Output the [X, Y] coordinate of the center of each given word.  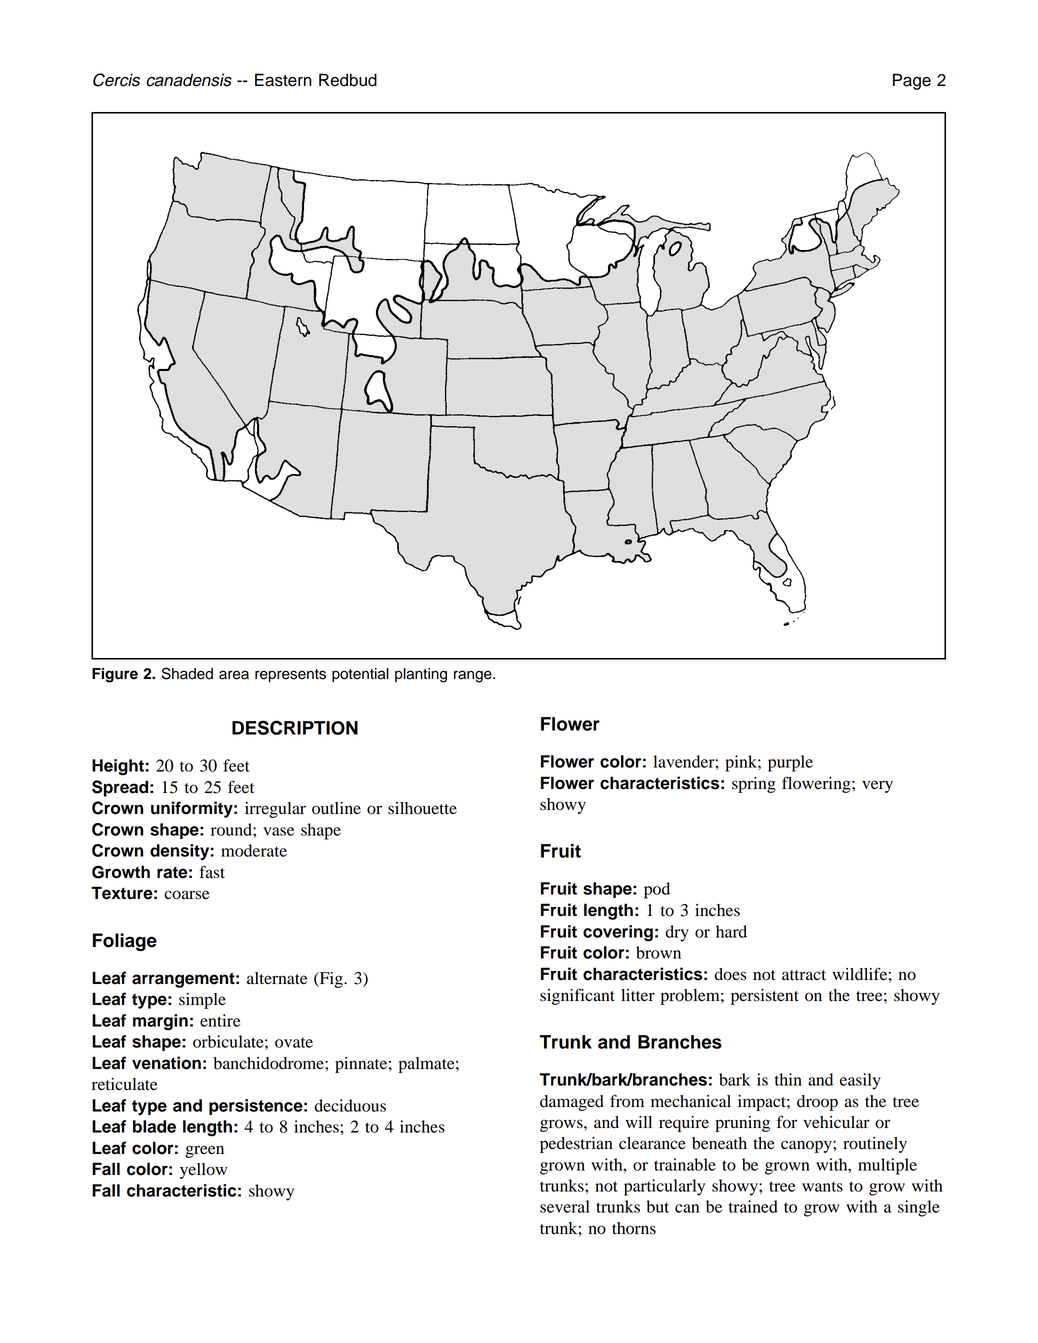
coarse [187, 895]
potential [360, 675]
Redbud [348, 80]
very [877, 786]
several [565, 1206]
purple [790, 763]
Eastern [283, 80]
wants [822, 1186]
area [234, 675]
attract [804, 975]
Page [912, 81]
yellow [203, 1171]
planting [421, 675]
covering [618, 933]
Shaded [187, 673]
